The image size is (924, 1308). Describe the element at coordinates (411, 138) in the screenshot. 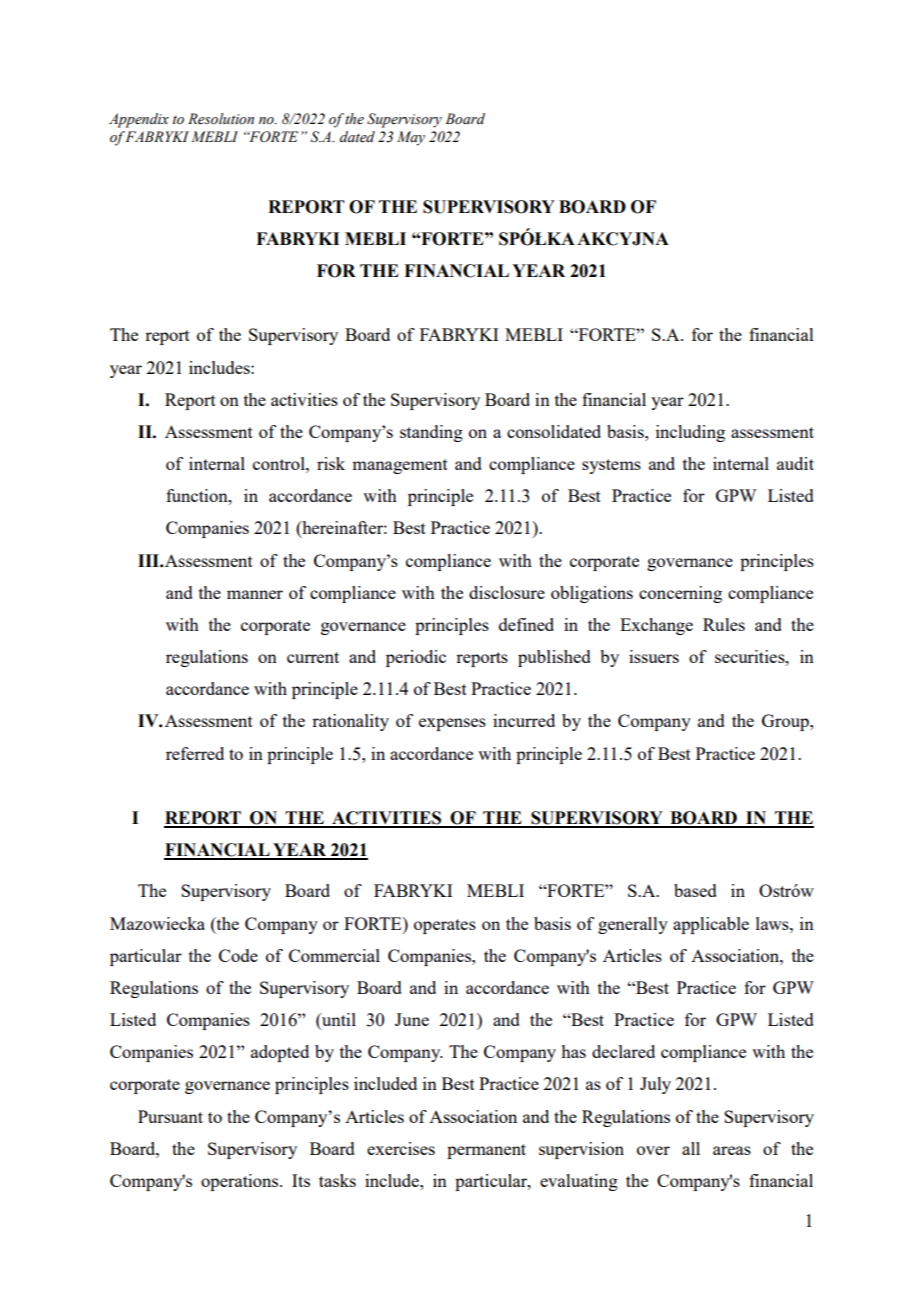

I see `May` at that location.
